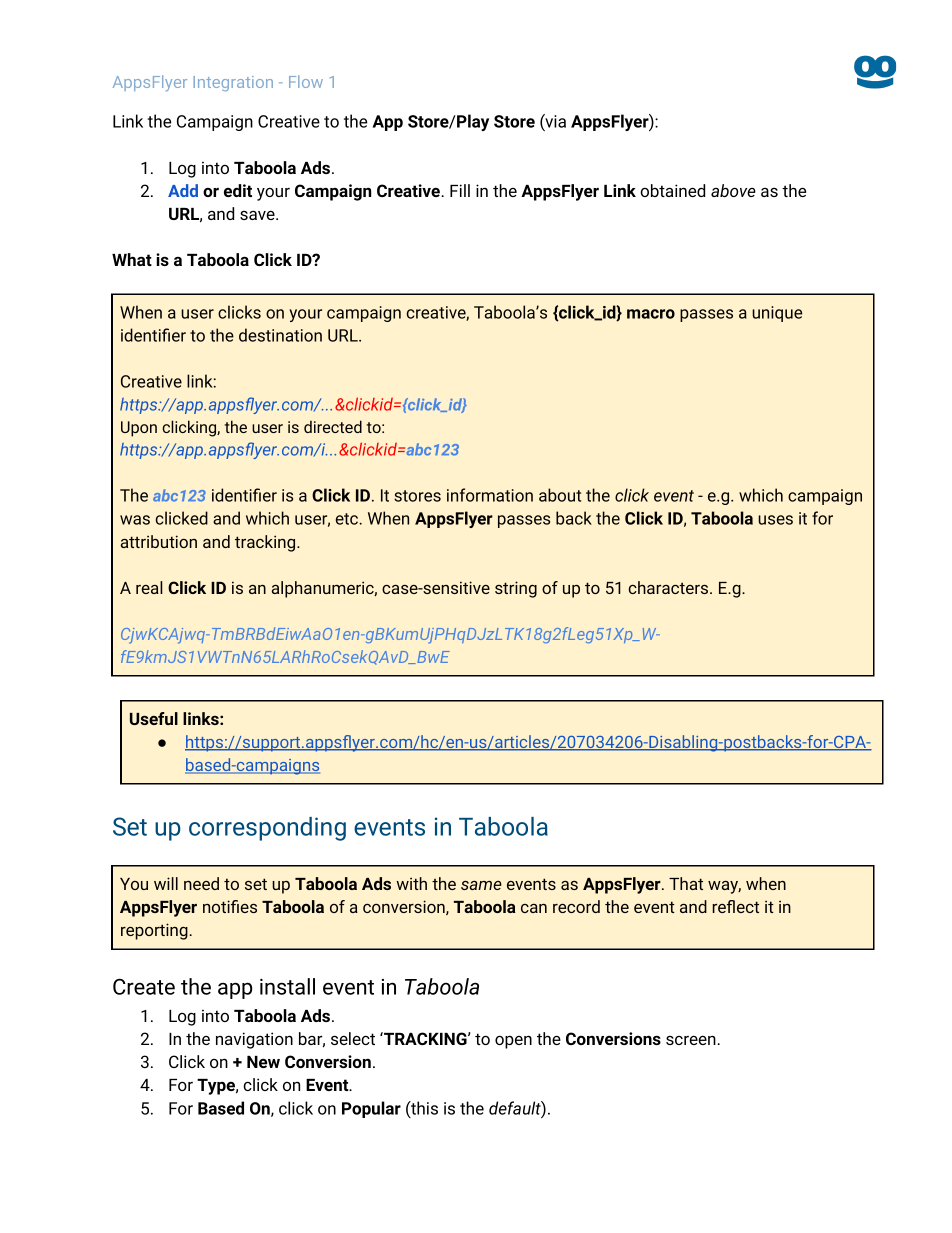  What do you see at coordinates (149, 587) in the document?
I see `real` at bounding box center [149, 587].
